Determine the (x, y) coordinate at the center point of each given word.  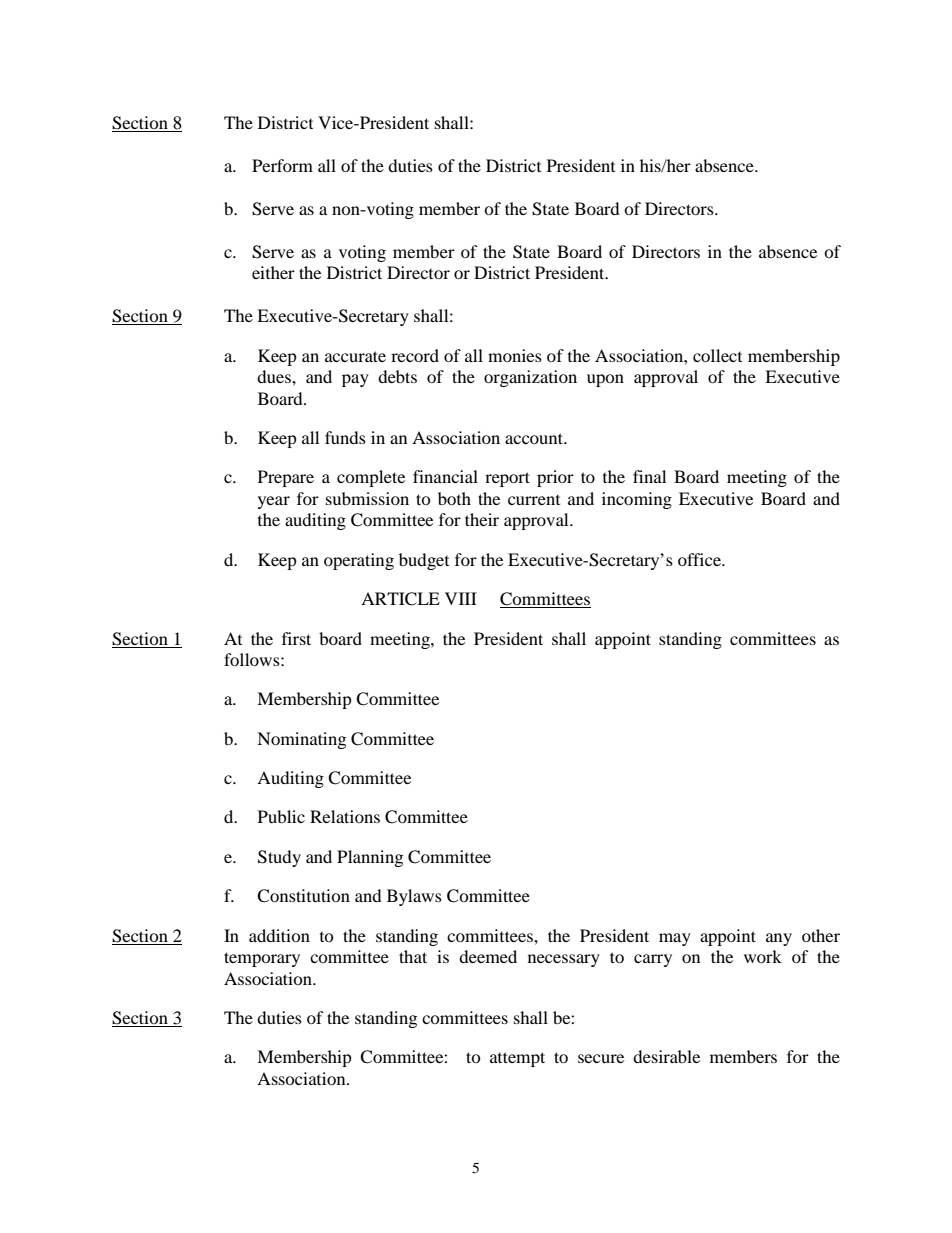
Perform (282, 165)
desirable (666, 1056)
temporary (262, 959)
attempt (517, 1059)
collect (717, 355)
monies (515, 355)
